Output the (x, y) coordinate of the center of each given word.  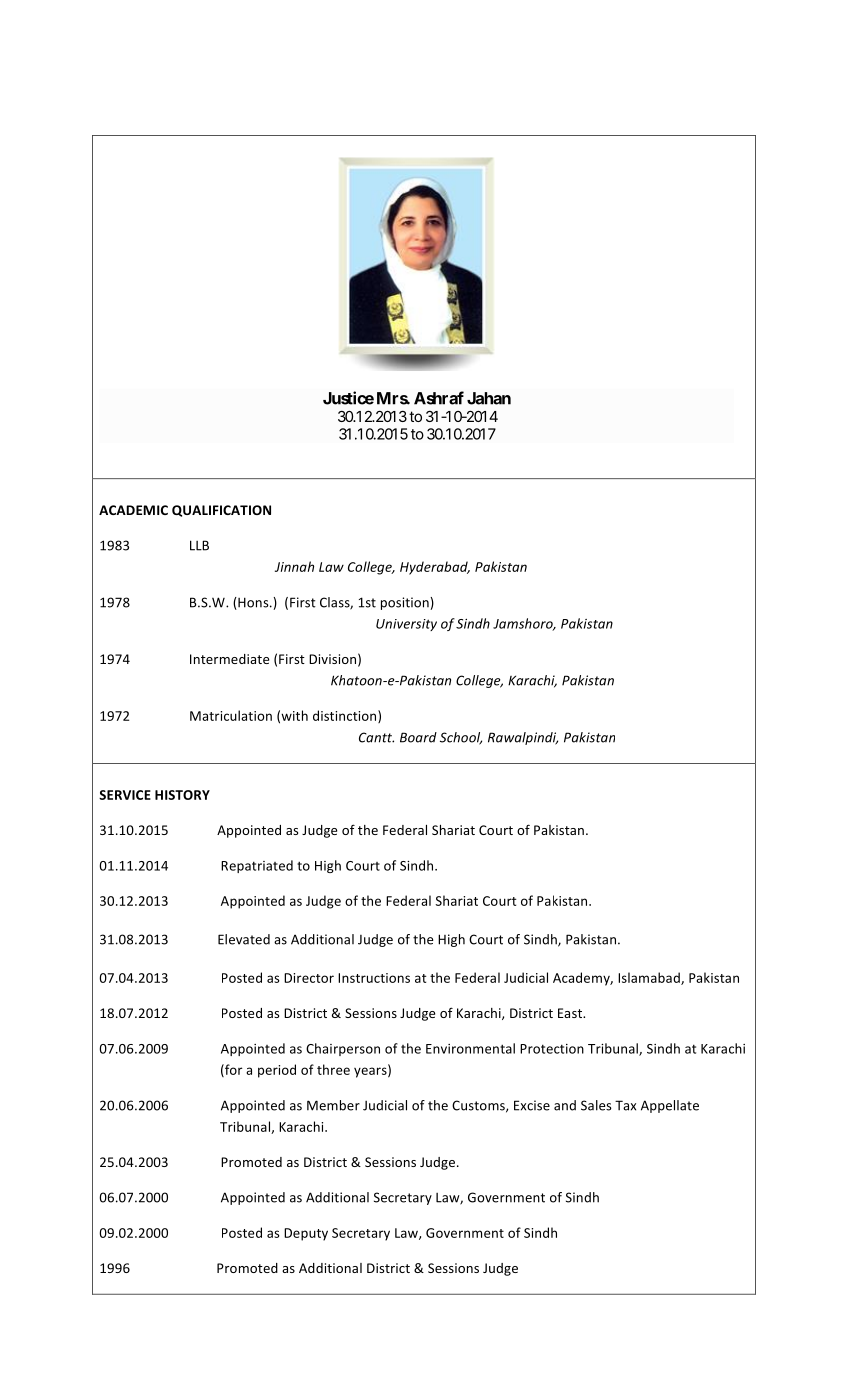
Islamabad (650, 978)
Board (418, 737)
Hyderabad (435, 568)
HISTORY (182, 795)
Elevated (244, 939)
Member (333, 1105)
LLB (199, 545)
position (406, 603)
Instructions (374, 978)
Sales (596, 1105)
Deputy (306, 1234)
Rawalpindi (523, 738)
